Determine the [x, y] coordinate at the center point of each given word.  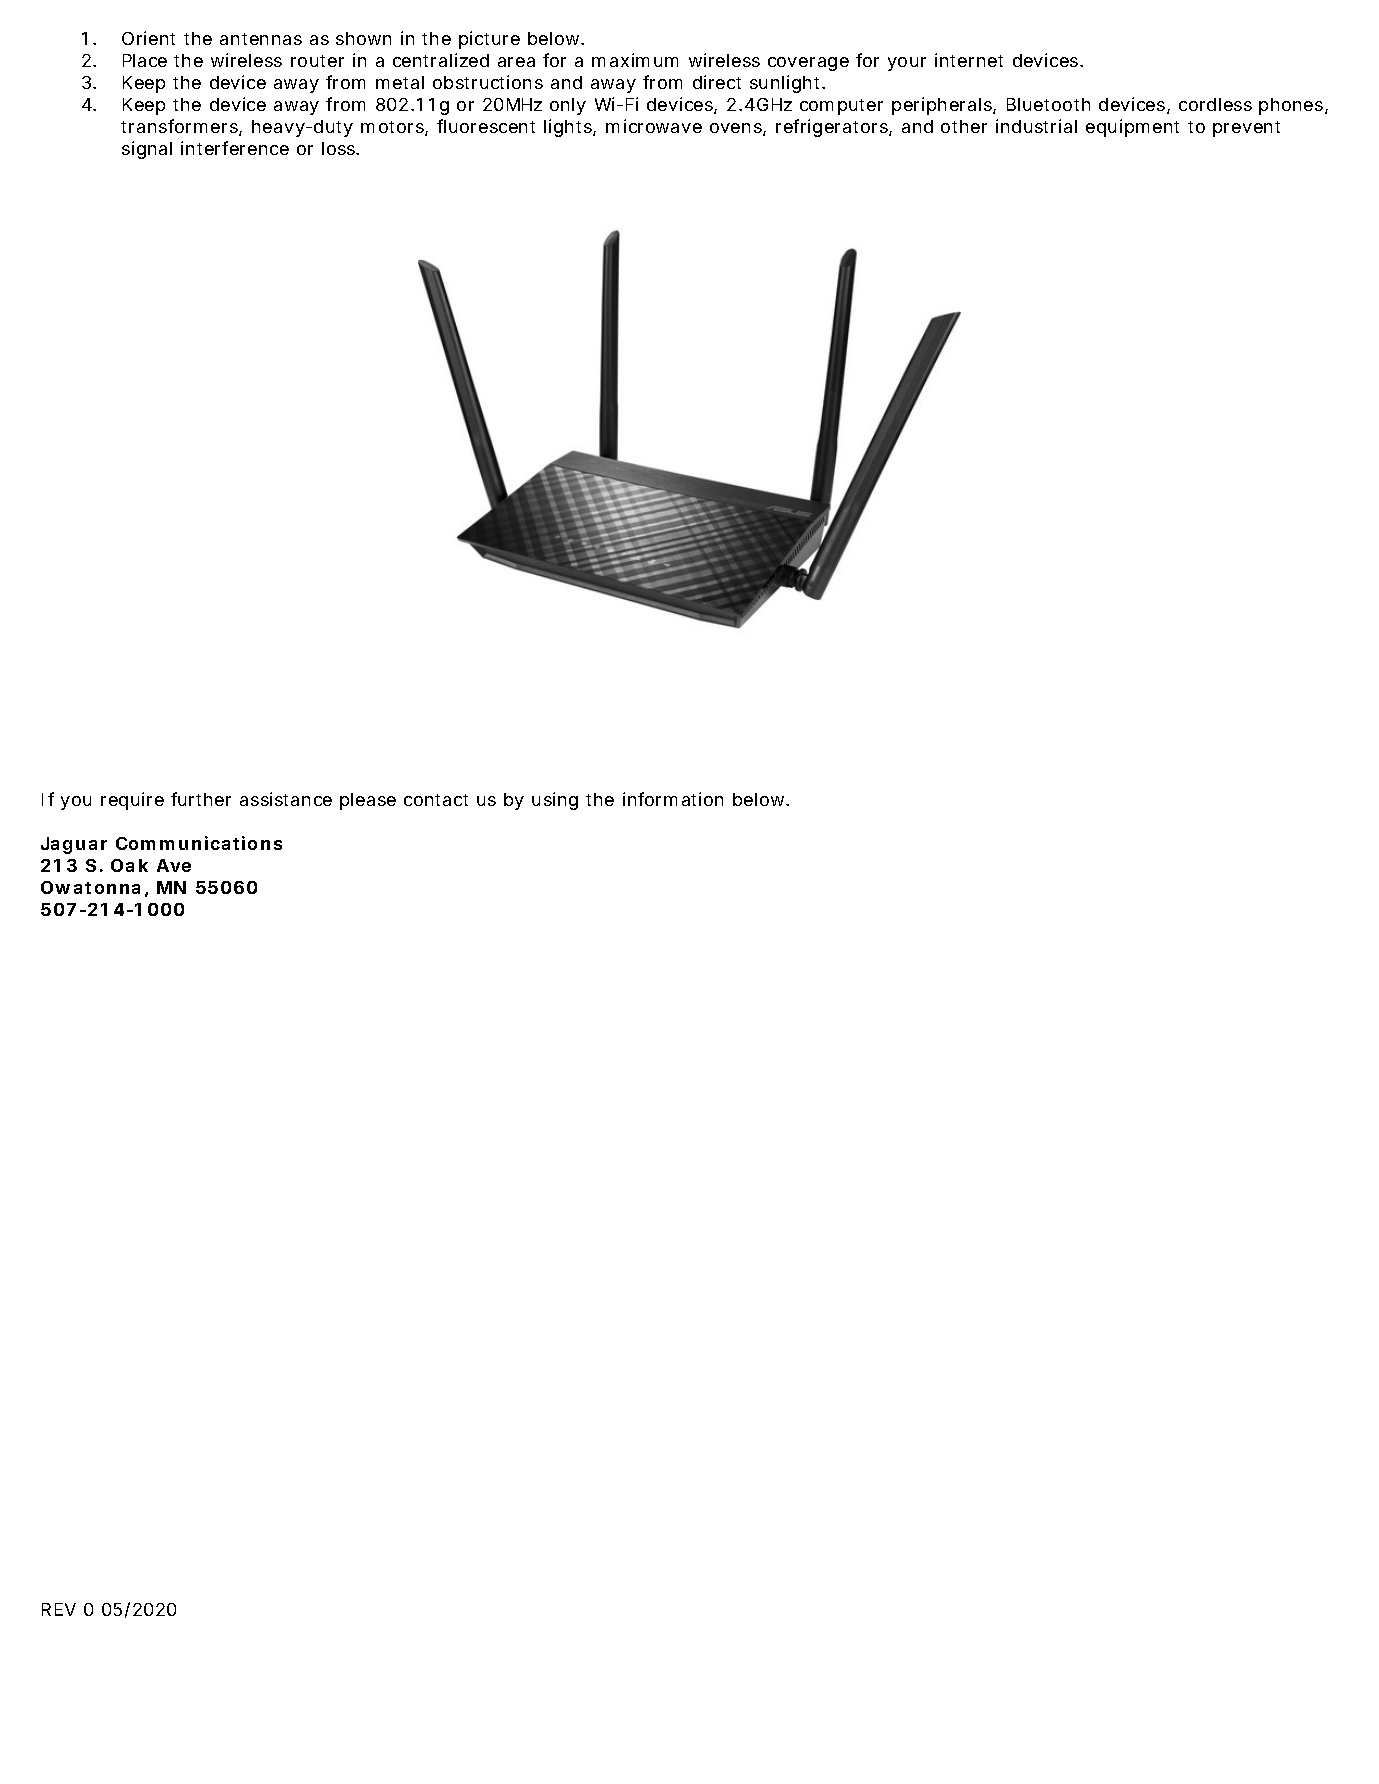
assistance [286, 799]
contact [436, 800]
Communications [199, 843]
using [555, 801]
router [317, 61]
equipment [1132, 128]
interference [235, 148]
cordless [1215, 104]
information [673, 799]
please [368, 801]
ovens [737, 129]
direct [717, 82]
